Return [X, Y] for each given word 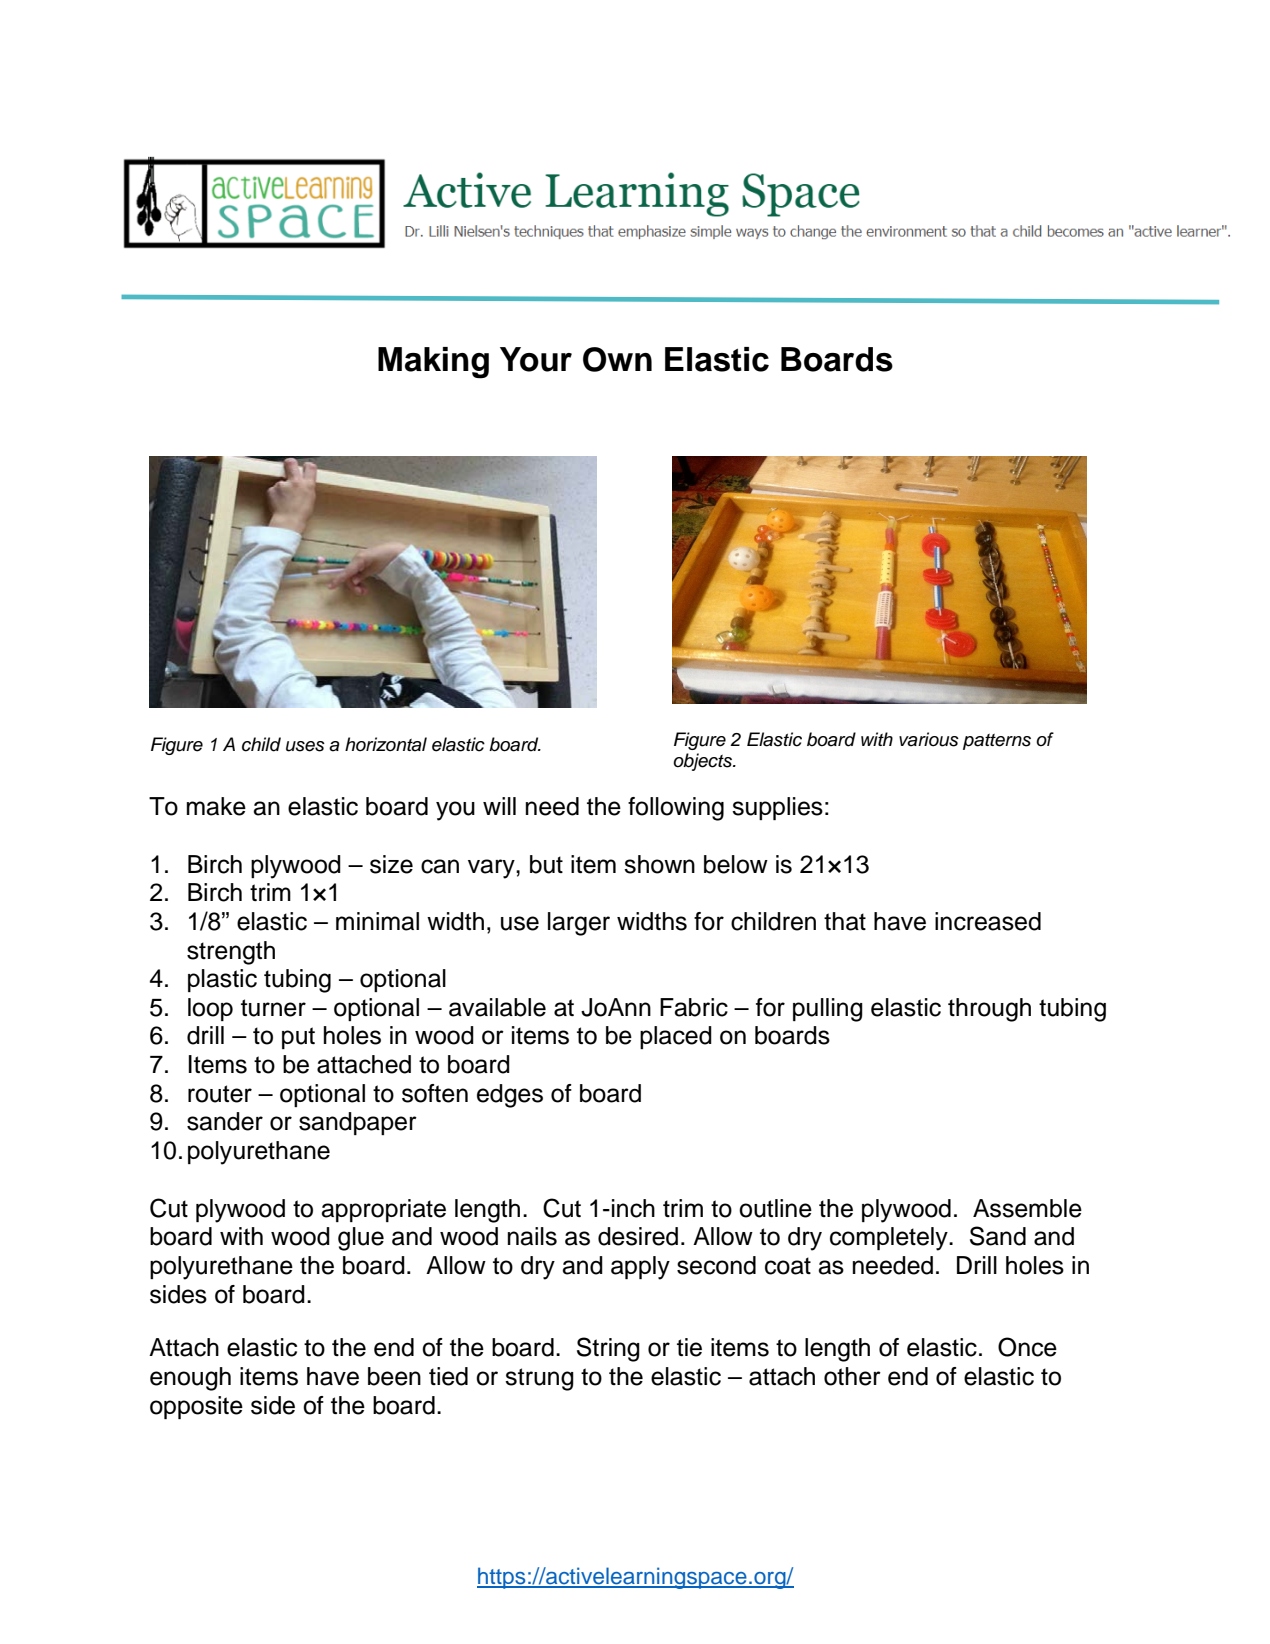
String [608, 1349]
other [852, 1376]
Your [536, 359]
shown [659, 864]
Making [433, 363]
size [391, 864]
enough [190, 1379]
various [929, 739]
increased [988, 921]
